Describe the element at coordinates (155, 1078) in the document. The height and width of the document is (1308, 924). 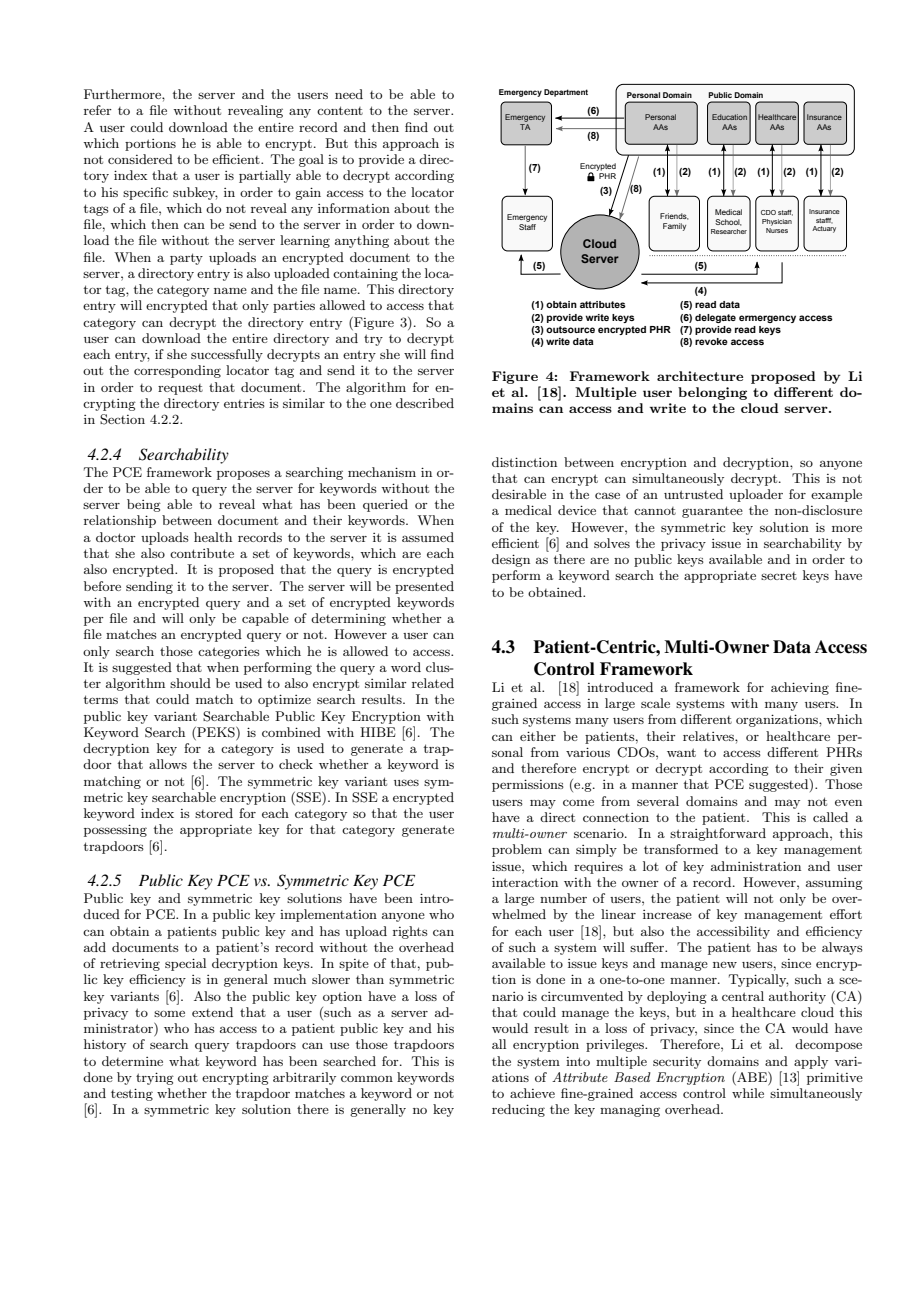
I see `trying` at that location.
